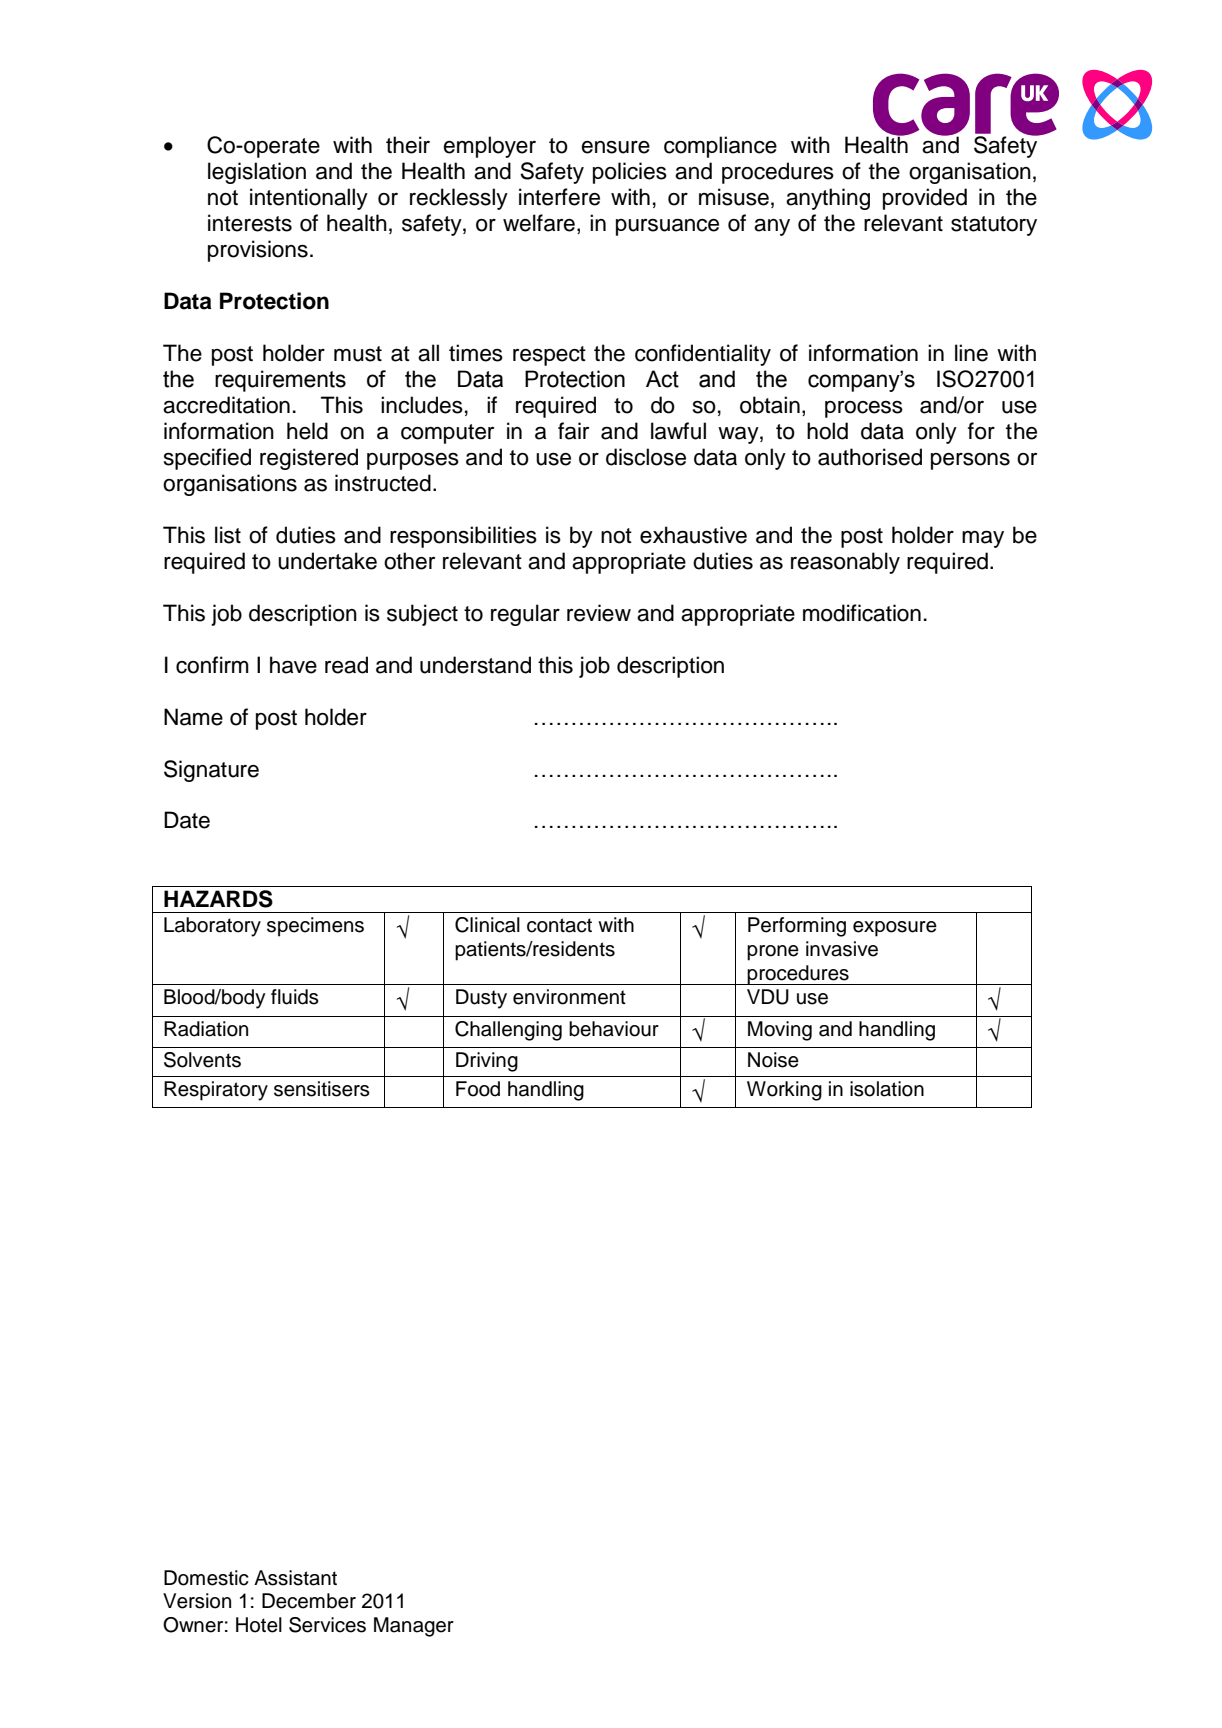 Image resolution: width=1222 pixels, height=1728 pixels. What do you see at coordinates (895, 929) in the document?
I see `exposure` at bounding box center [895, 929].
